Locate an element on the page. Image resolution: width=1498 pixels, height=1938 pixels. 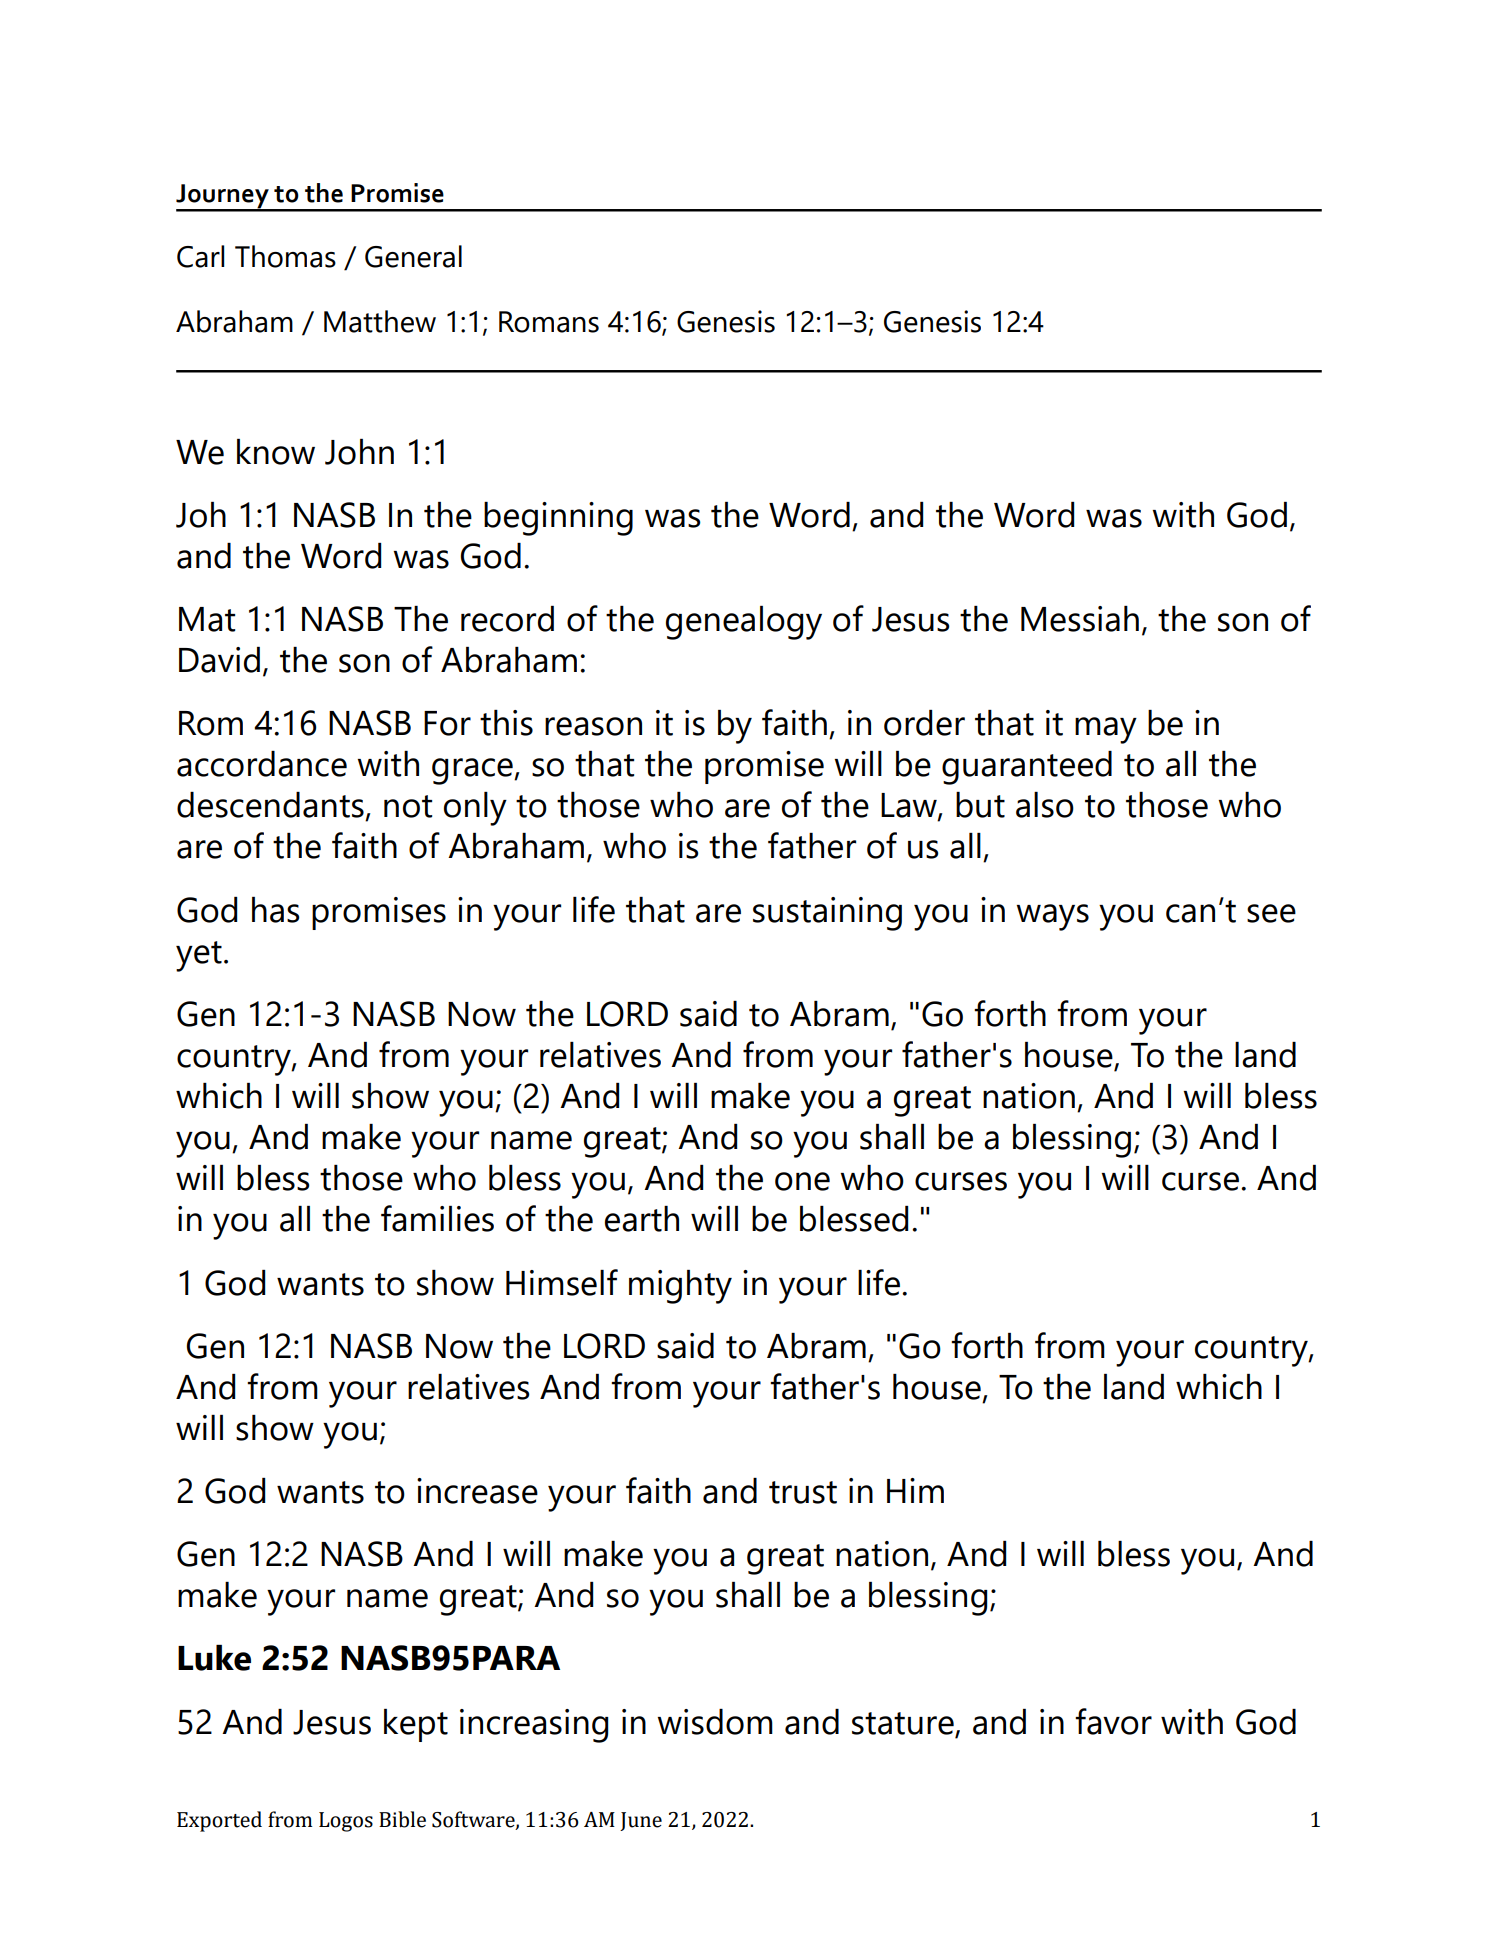
ways is located at coordinates (1052, 917).
